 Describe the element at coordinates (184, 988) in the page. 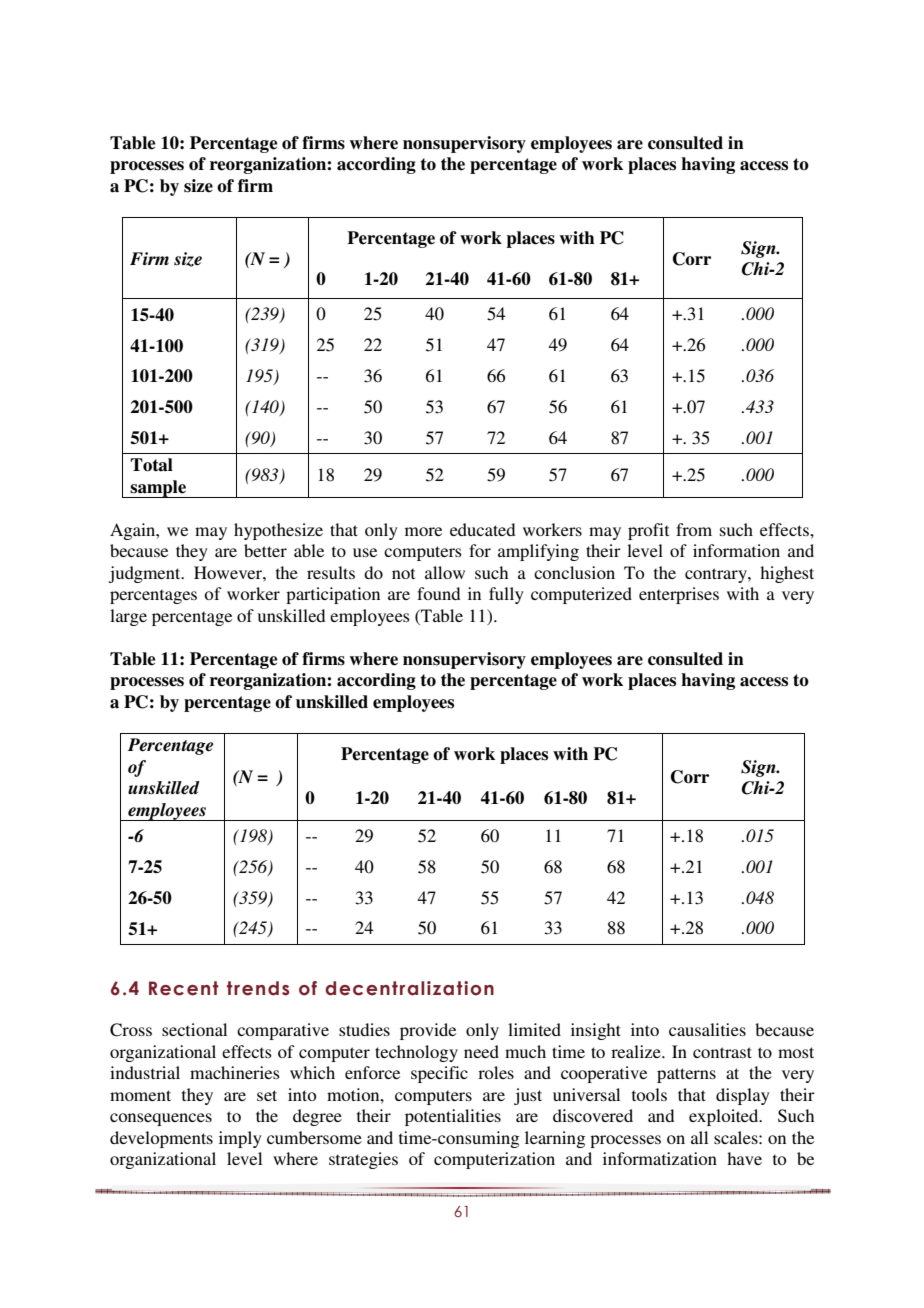

I see `Recent` at that location.
